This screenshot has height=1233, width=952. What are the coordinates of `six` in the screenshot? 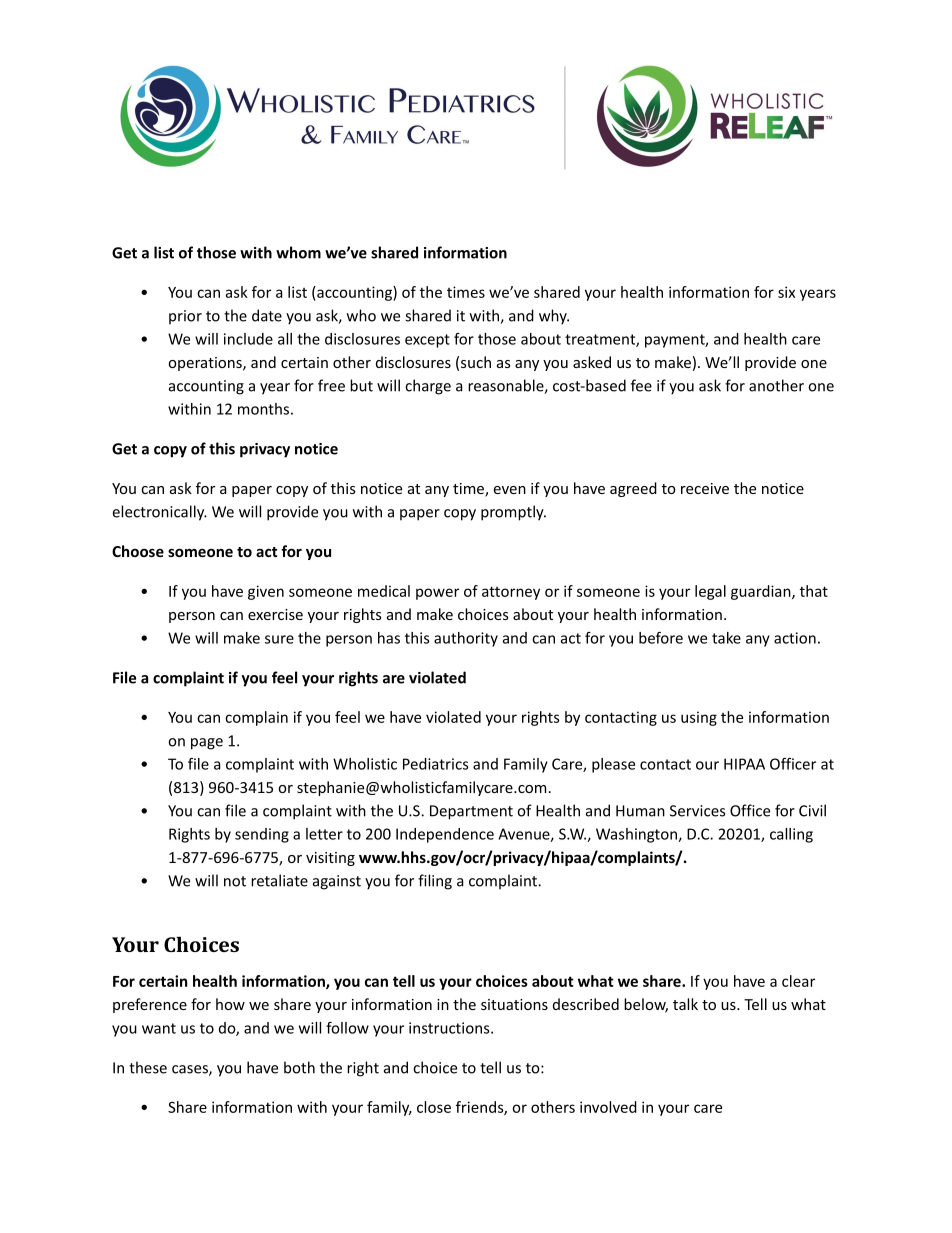 It's located at (786, 292).
